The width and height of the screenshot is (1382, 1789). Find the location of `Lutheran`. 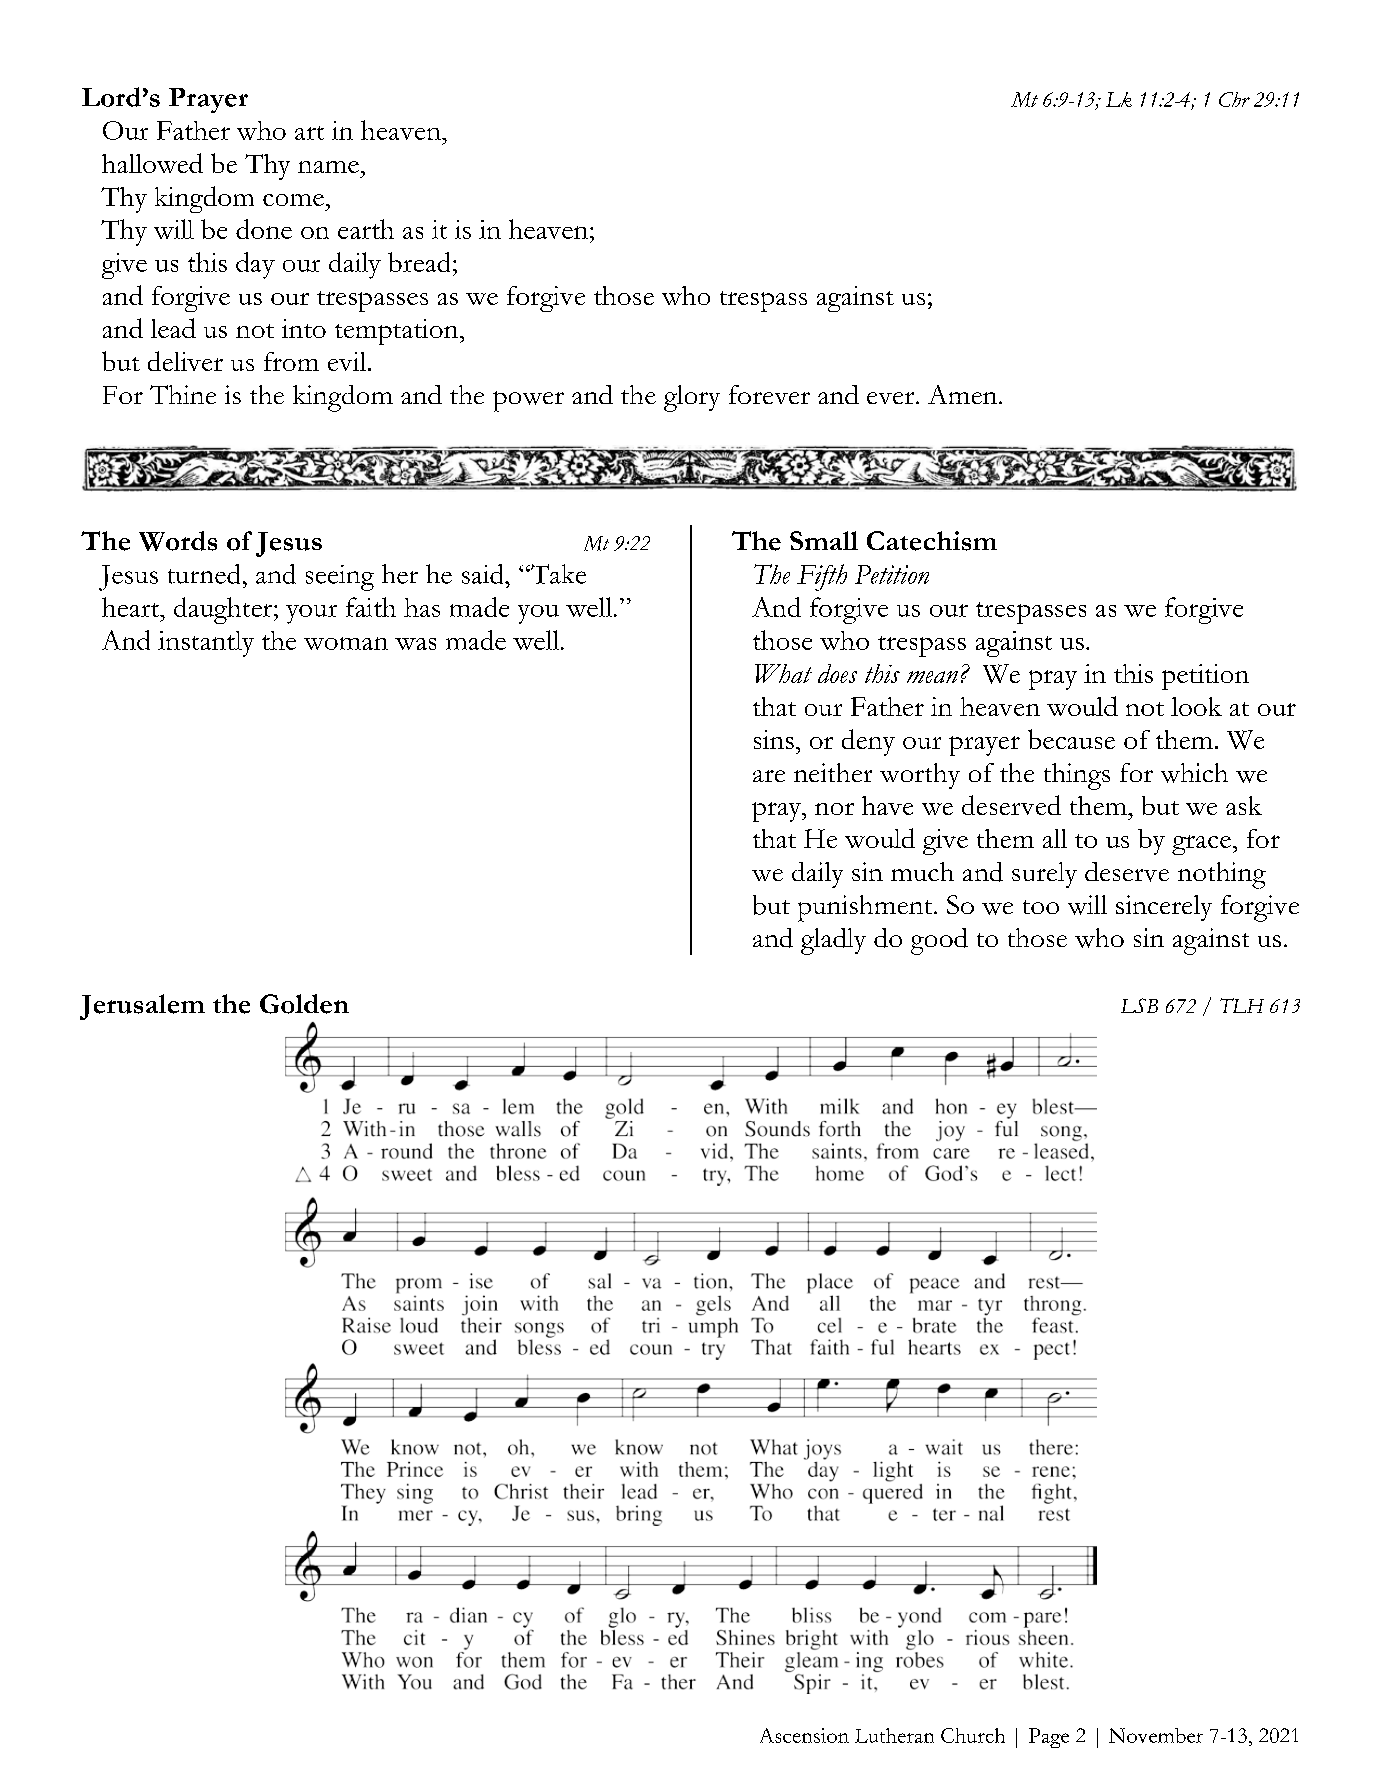

Lutheran is located at coordinates (894, 1735).
